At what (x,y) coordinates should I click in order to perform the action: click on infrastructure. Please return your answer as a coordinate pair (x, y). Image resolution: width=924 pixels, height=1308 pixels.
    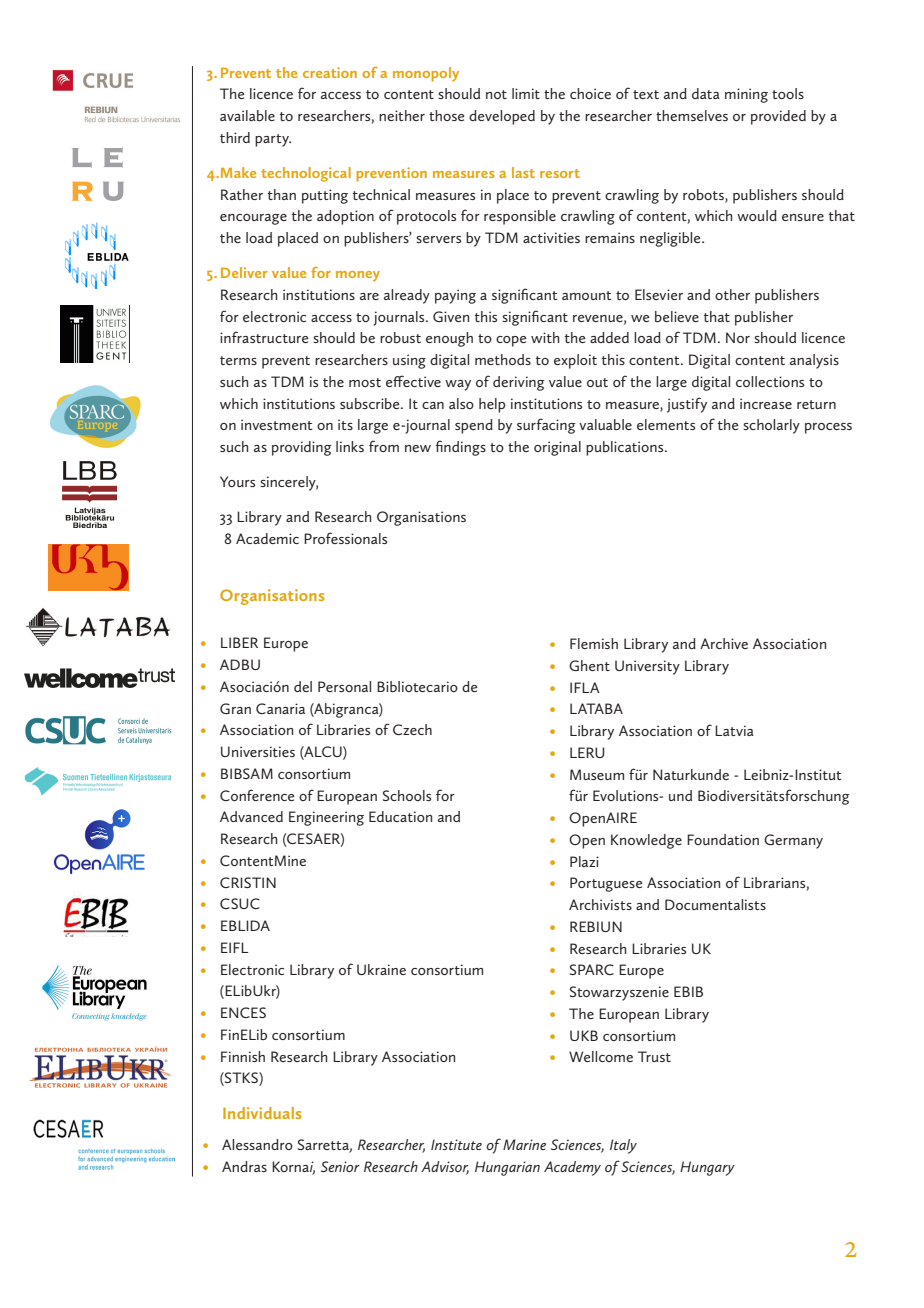
    Looking at the image, I should click on (264, 337).
